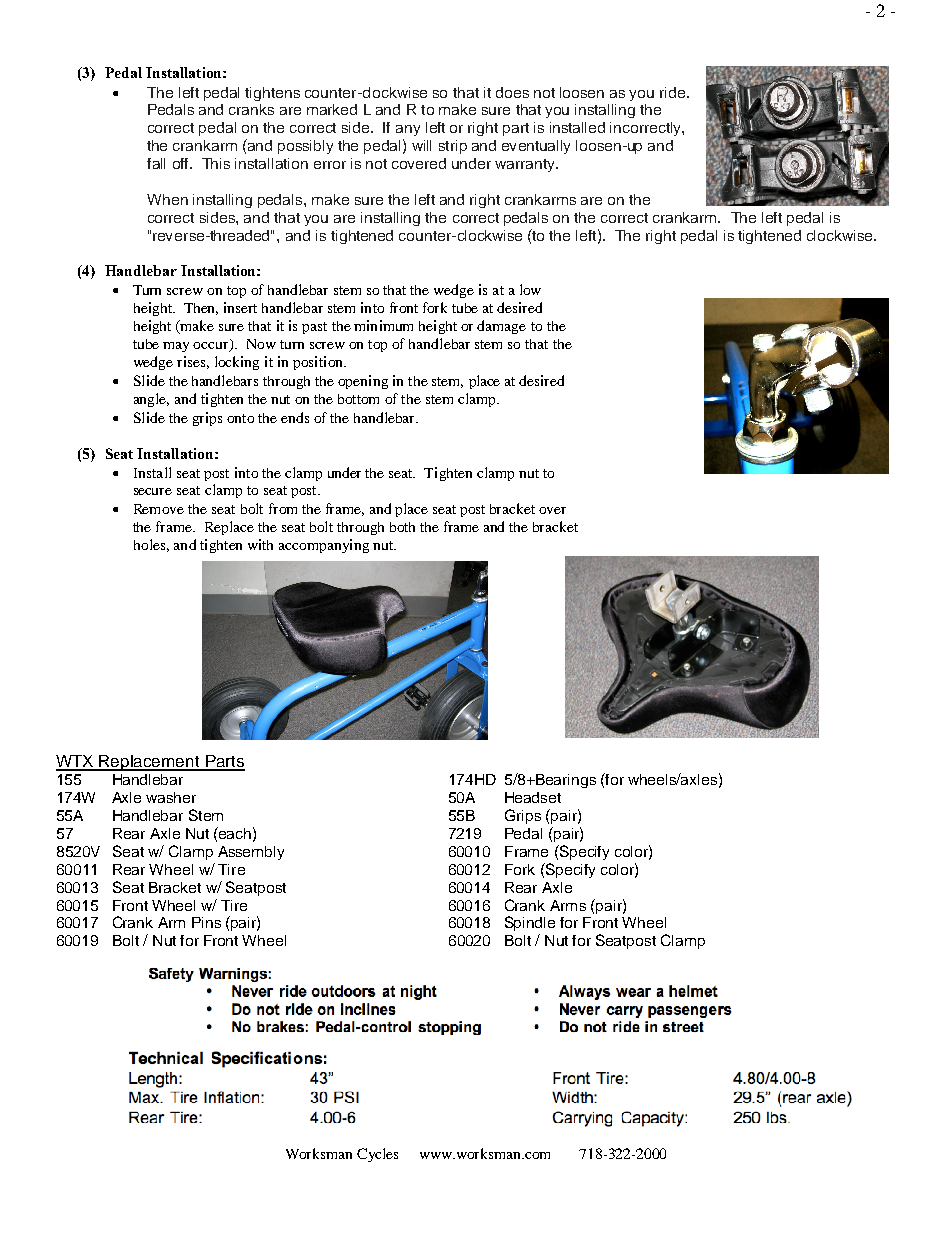 This page has width=952, height=1233. Describe the element at coordinates (156, 163) in the page. I see `fall` at that location.
